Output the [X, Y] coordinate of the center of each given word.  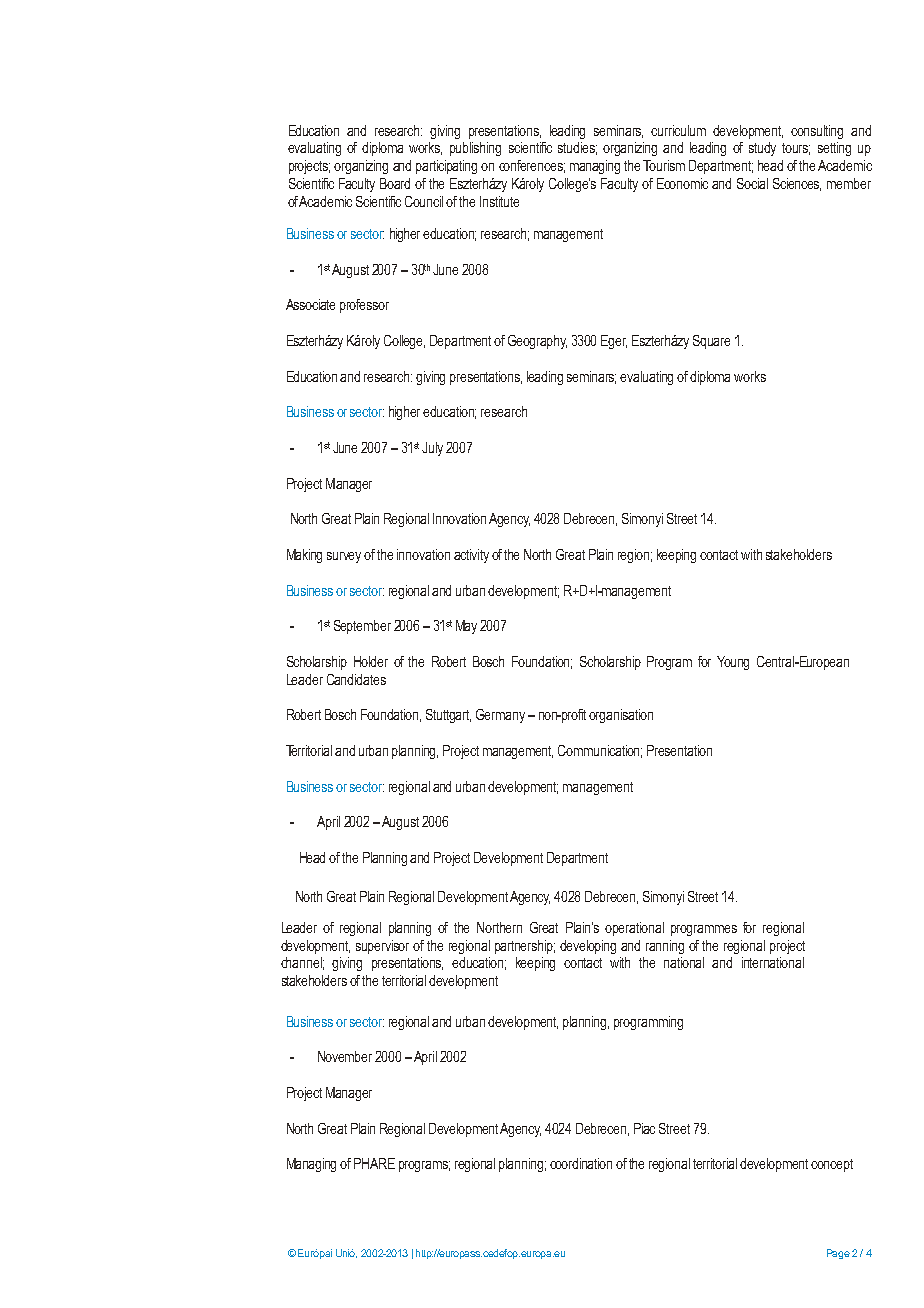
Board [395, 183]
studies [577, 148]
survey [344, 557]
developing [588, 947]
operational [634, 929]
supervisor [382, 947]
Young [733, 663]
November [345, 1056]
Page [838, 1254]
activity [471, 556]
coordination [581, 1163]
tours [796, 149]
